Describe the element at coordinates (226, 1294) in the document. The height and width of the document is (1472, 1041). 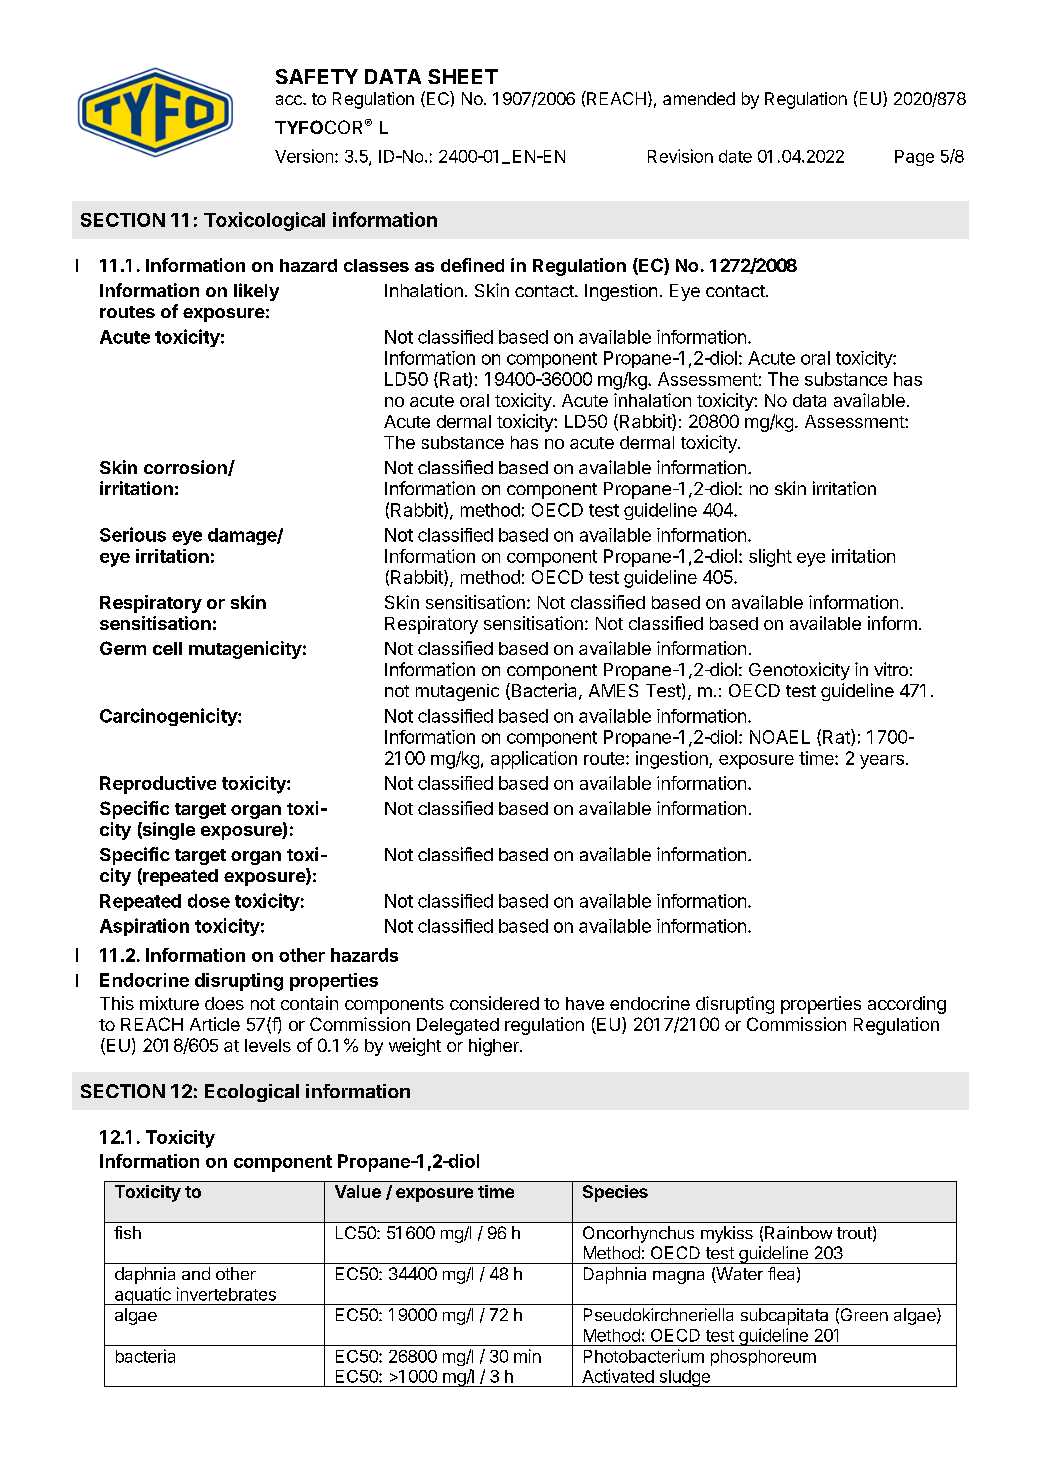
I see `invertebrates` at that location.
